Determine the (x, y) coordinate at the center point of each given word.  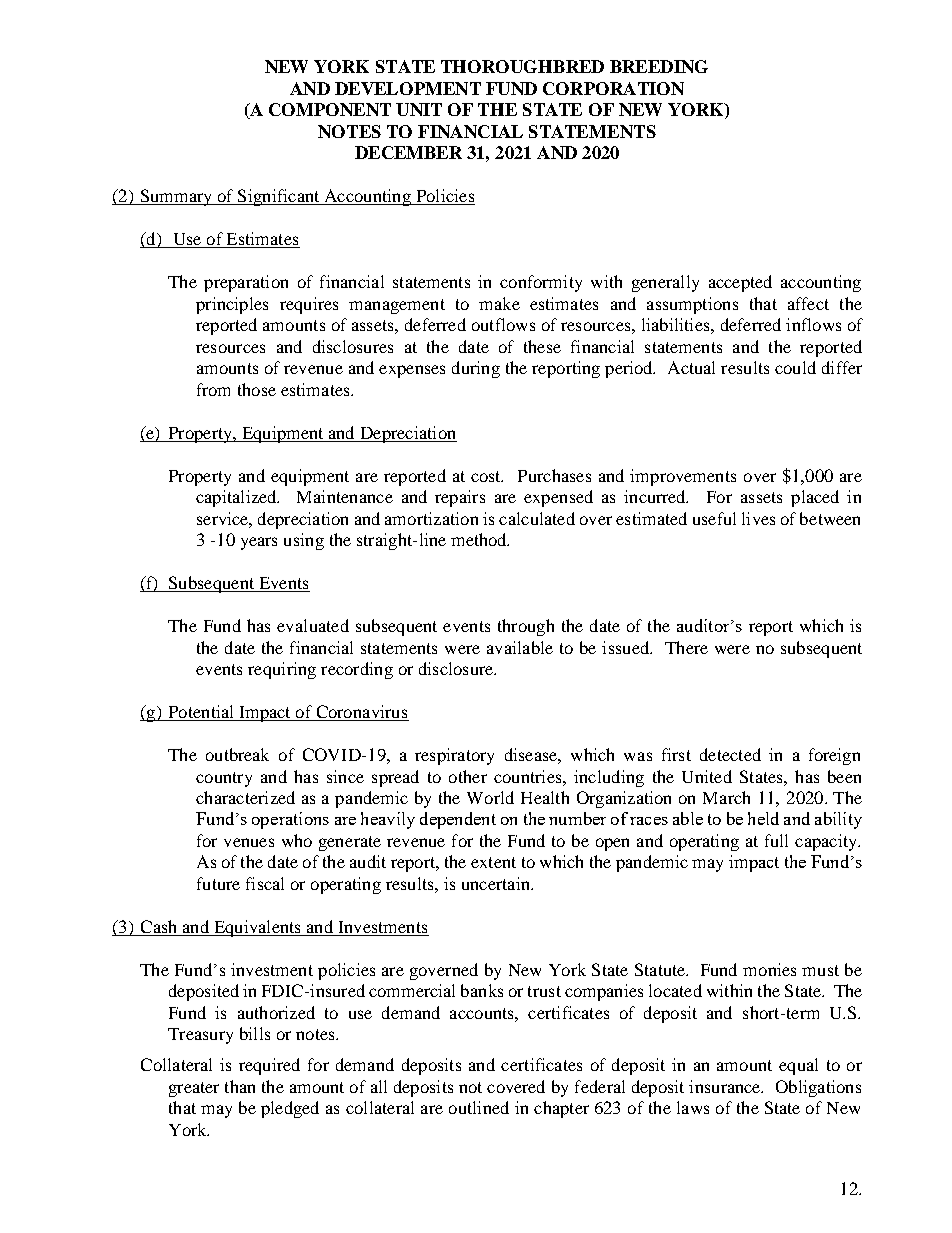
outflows (503, 324)
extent (493, 862)
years (259, 543)
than (240, 1086)
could (795, 367)
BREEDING (659, 66)
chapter (561, 1109)
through (526, 627)
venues (249, 842)
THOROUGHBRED (522, 66)
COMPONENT (330, 109)
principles (232, 305)
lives (758, 518)
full (776, 840)
